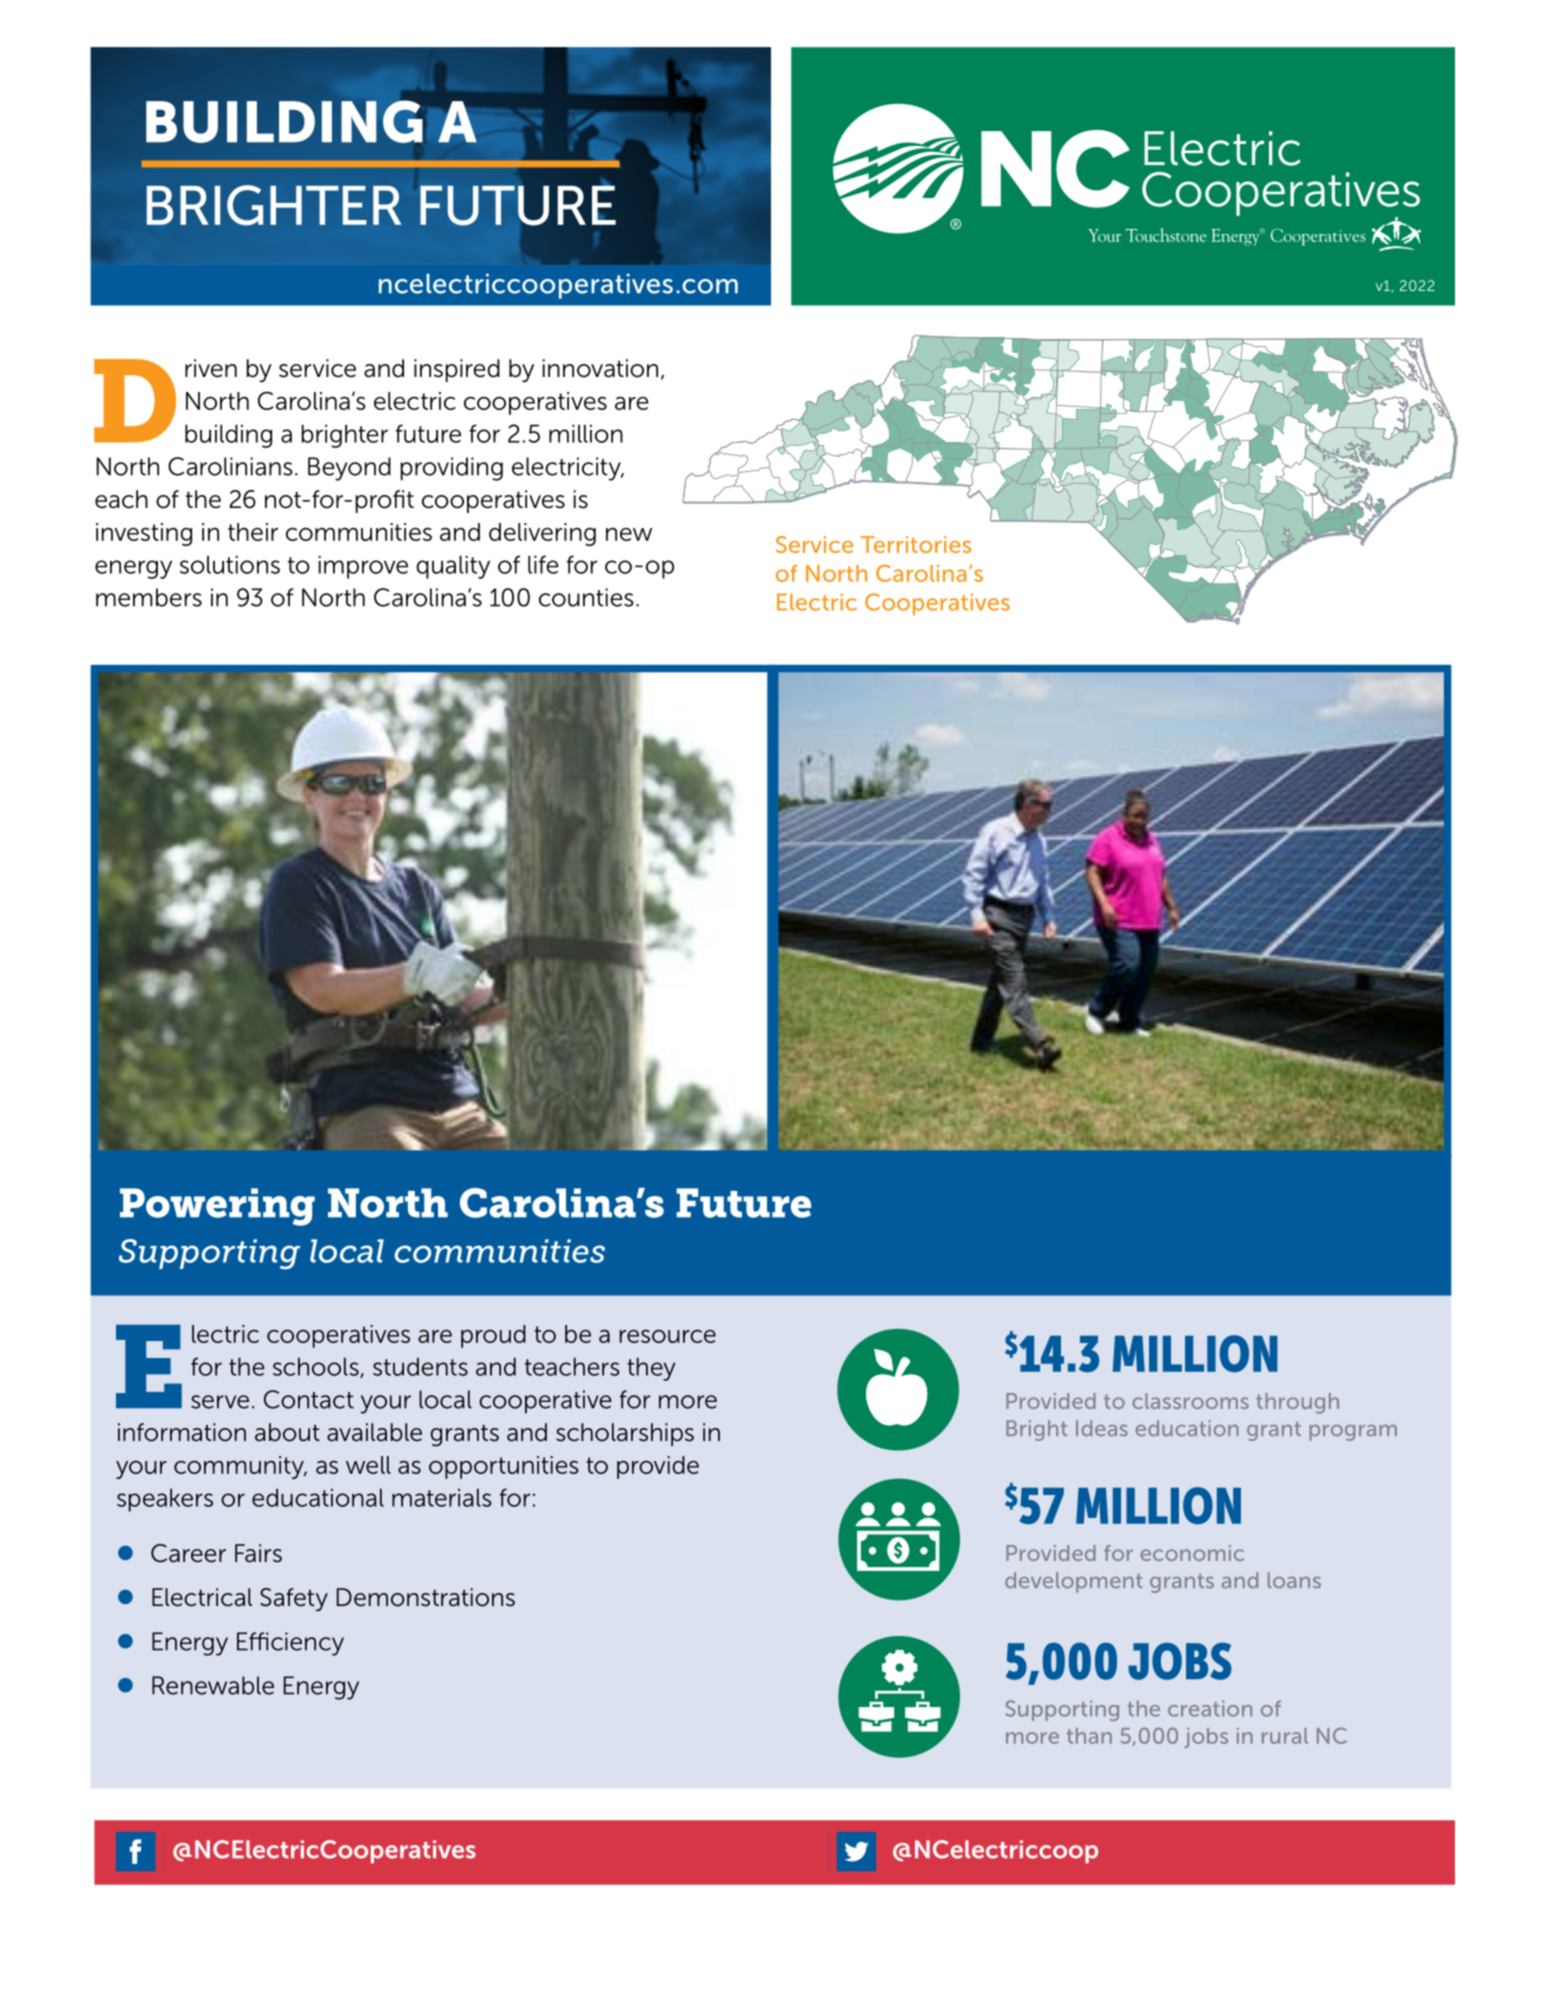 This screenshot has height=1996, width=1542. What do you see at coordinates (213, 1685) in the screenshot?
I see `Renewable` at bounding box center [213, 1685].
